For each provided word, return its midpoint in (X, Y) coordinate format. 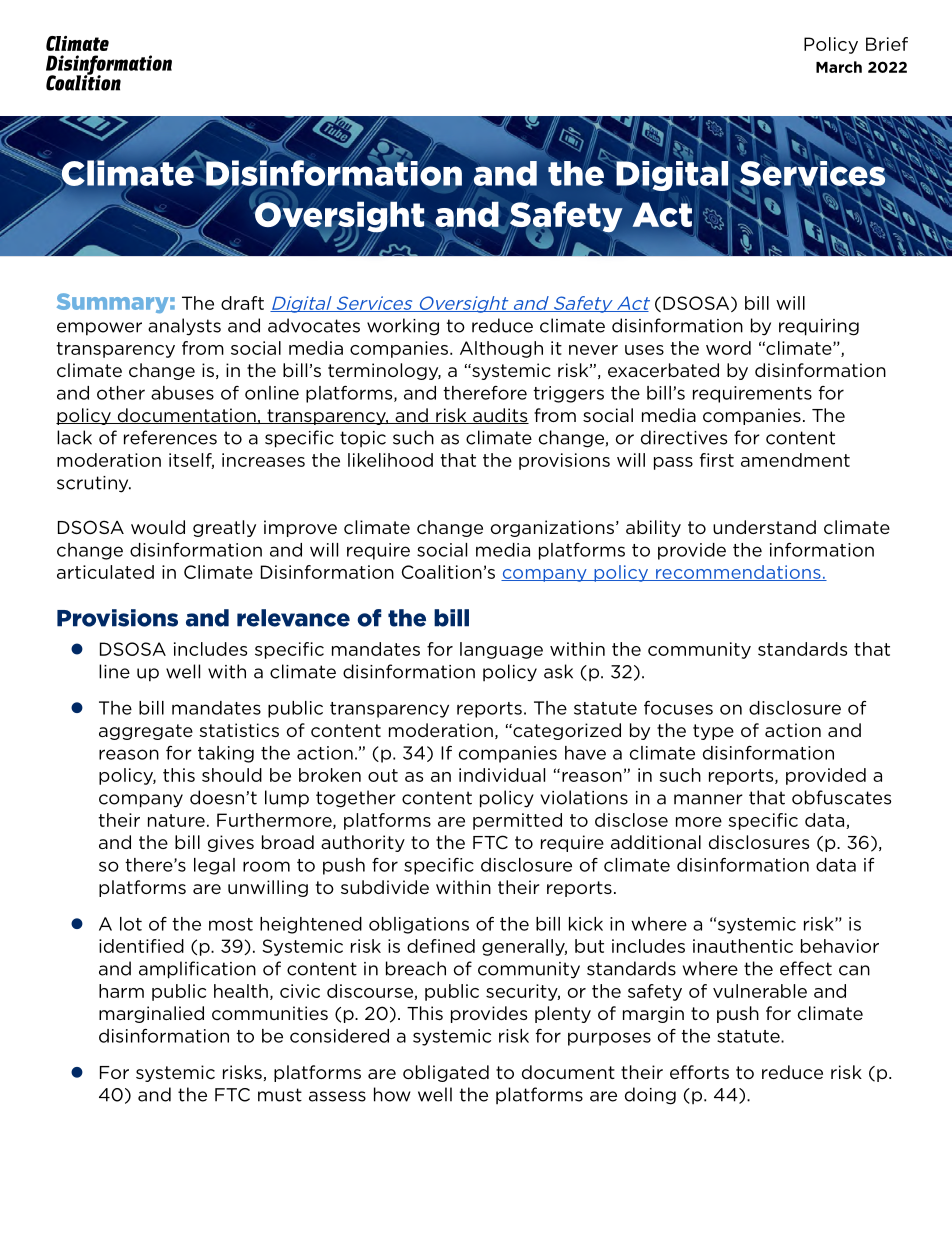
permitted (517, 821)
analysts (184, 327)
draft (242, 303)
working (403, 327)
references (170, 437)
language (501, 650)
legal (214, 866)
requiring (819, 327)
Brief (887, 44)
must (280, 1095)
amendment (795, 460)
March (839, 67)
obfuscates (841, 797)
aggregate (146, 732)
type (713, 732)
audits (500, 416)
